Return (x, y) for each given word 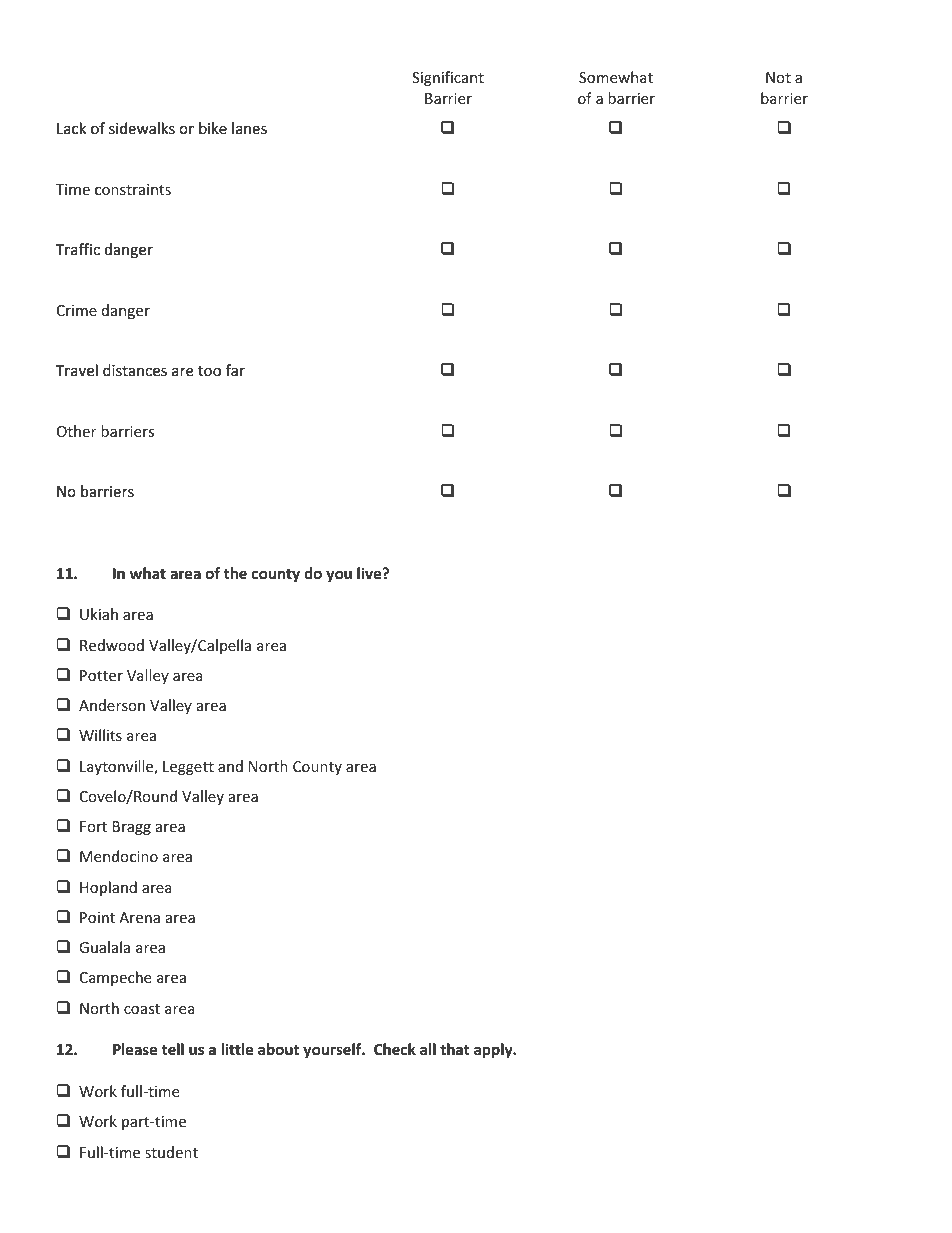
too (209, 371)
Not (778, 77)
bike (213, 128)
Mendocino (119, 856)
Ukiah (99, 614)
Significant (448, 78)
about (278, 1049)
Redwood (112, 645)
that (455, 1049)
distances (135, 370)
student (171, 1152)
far (235, 370)
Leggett (188, 768)
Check (395, 1049)
